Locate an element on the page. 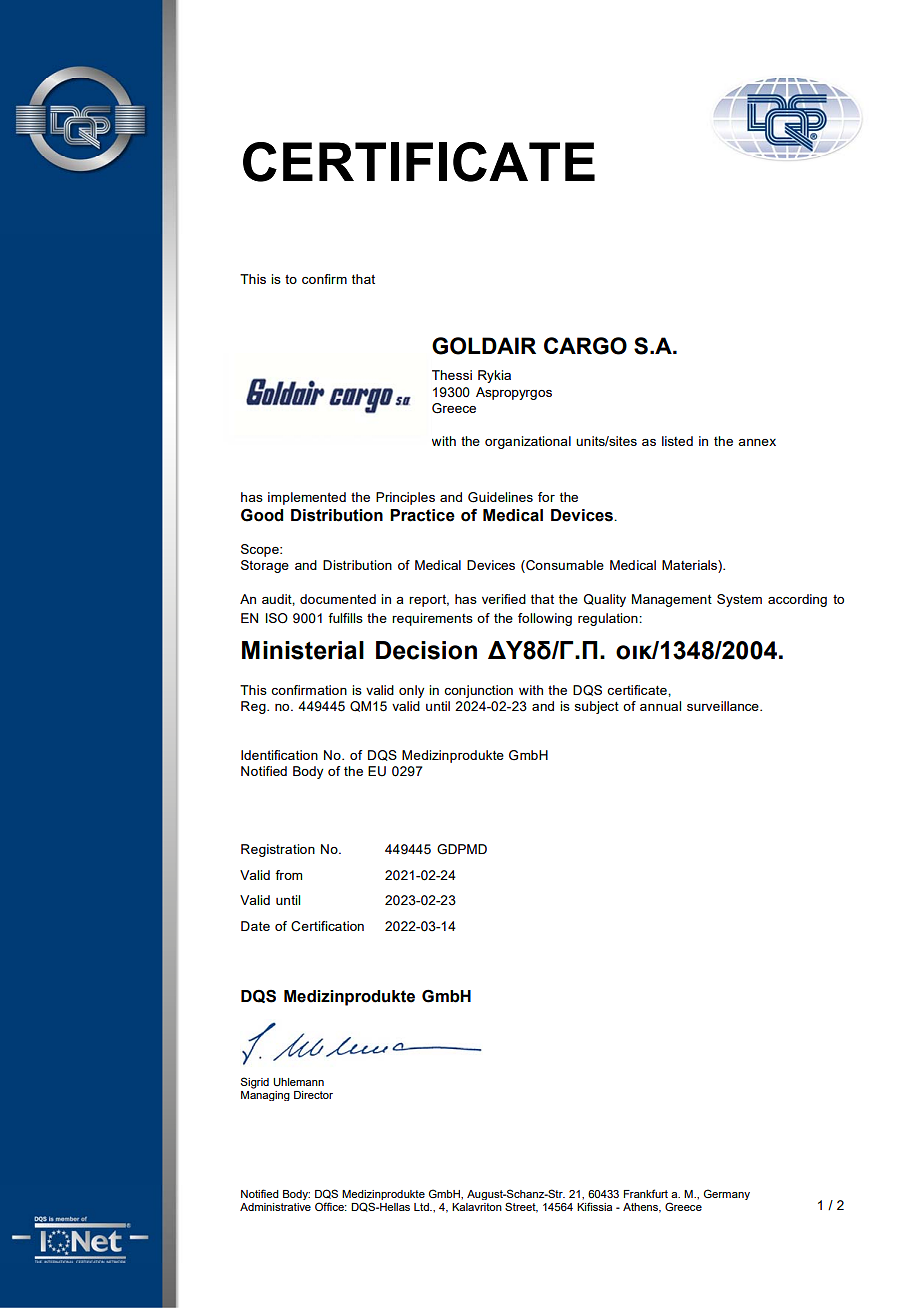 The height and width of the image is (1308, 924). Ltd is located at coordinates (422, 1207).
